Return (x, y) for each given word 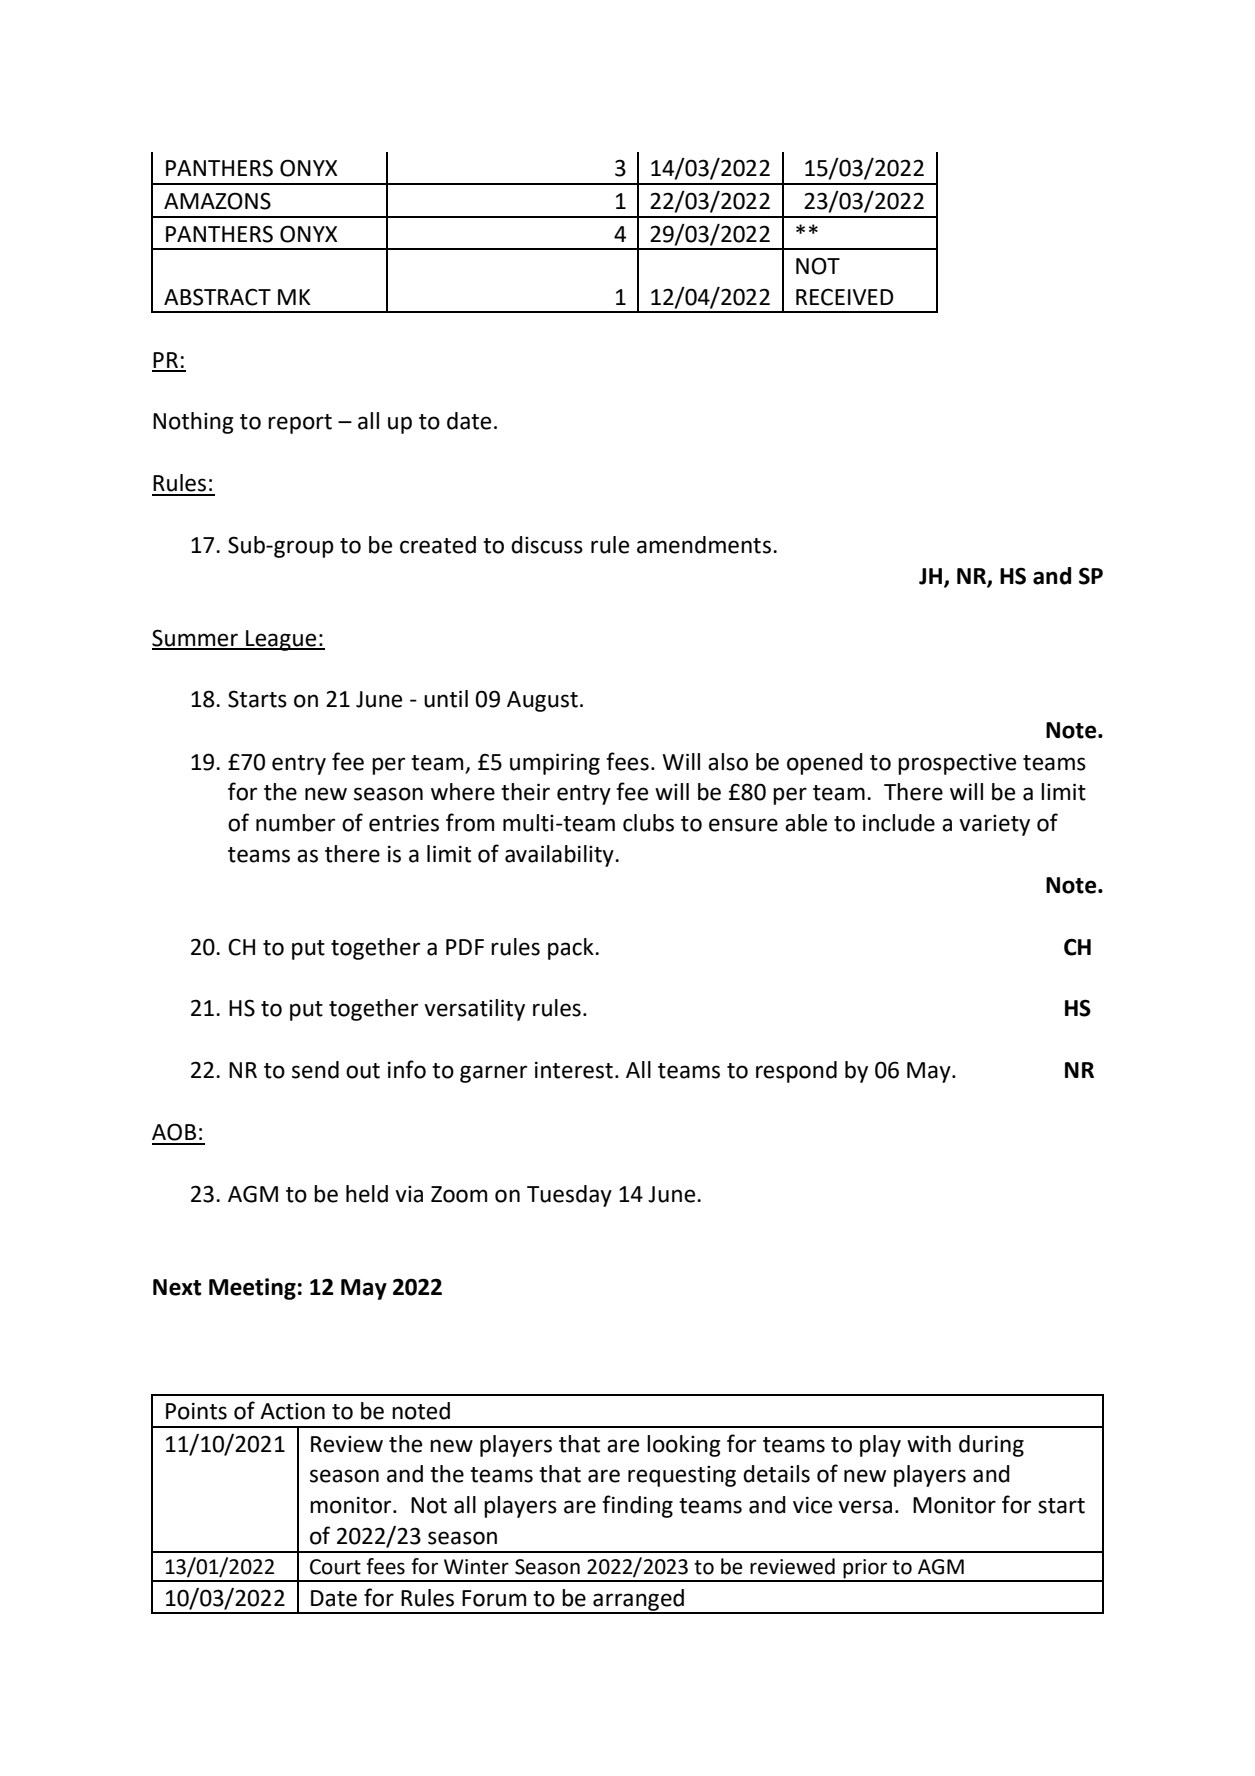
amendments (705, 545)
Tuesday (569, 1196)
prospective (957, 764)
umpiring (555, 764)
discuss (547, 545)
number (295, 823)
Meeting (252, 1289)
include (899, 823)
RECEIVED (845, 297)
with (929, 1444)
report (300, 424)
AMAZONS (217, 201)
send (315, 1070)
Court (335, 1567)
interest (574, 1070)
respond (796, 1072)
